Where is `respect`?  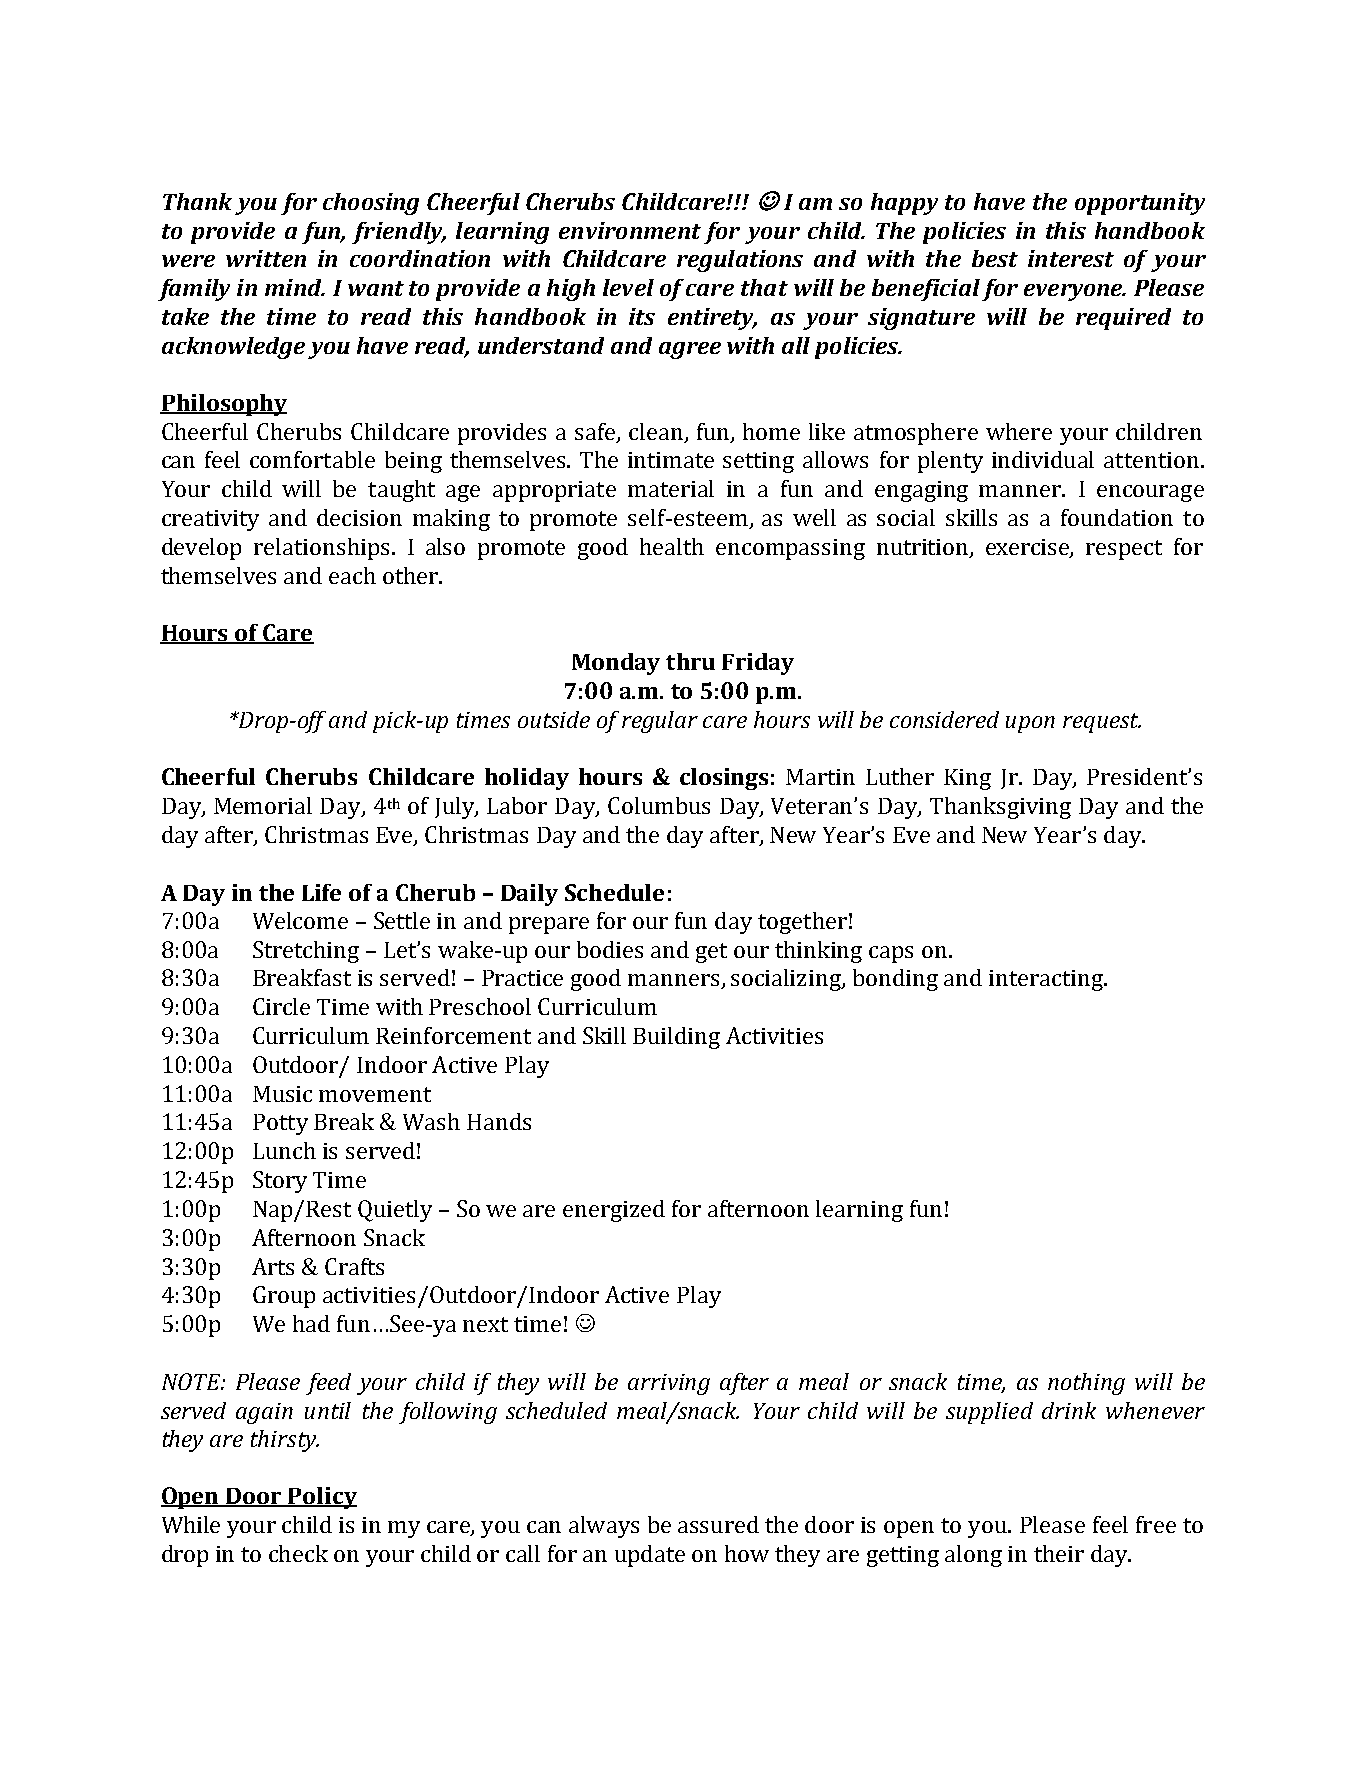
respect is located at coordinates (1124, 550).
